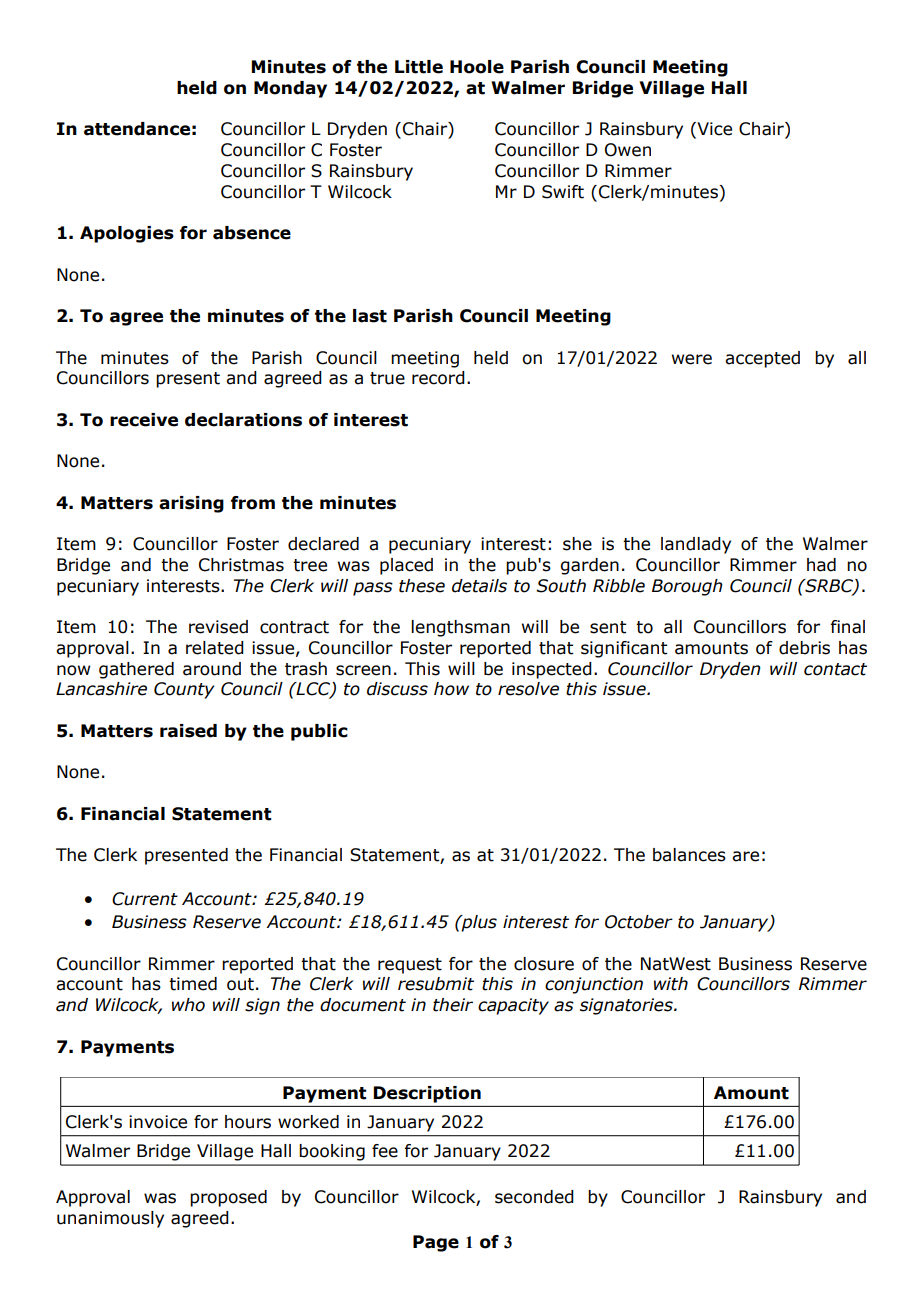 The width and height of the screenshot is (924, 1308). I want to click on how, so click(451, 689).
